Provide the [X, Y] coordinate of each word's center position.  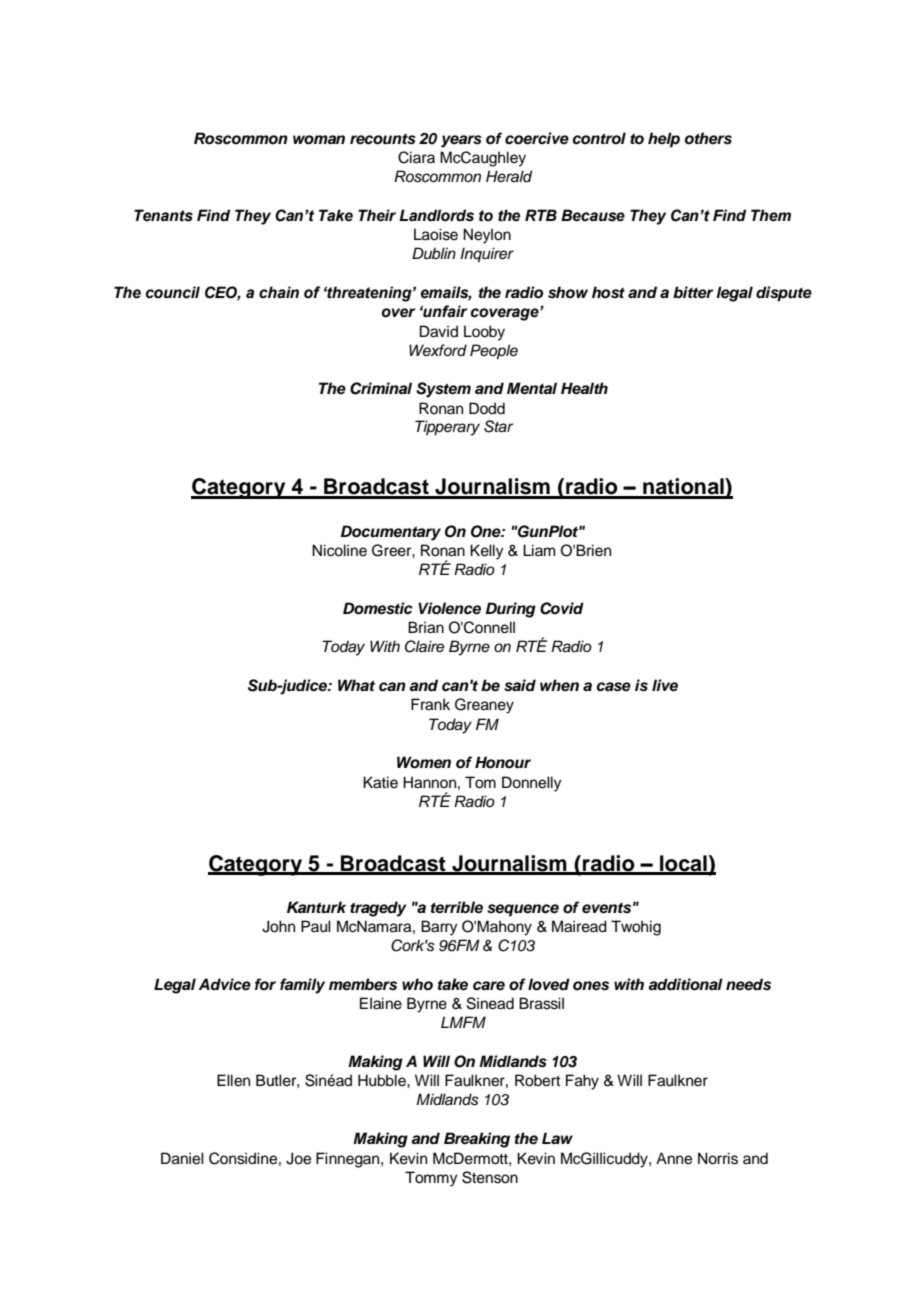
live [665, 685]
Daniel [182, 1158]
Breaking [477, 1140]
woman [319, 140]
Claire [424, 646]
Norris [718, 1158]
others [708, 138]
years [461, 141]
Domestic [378, 608]
